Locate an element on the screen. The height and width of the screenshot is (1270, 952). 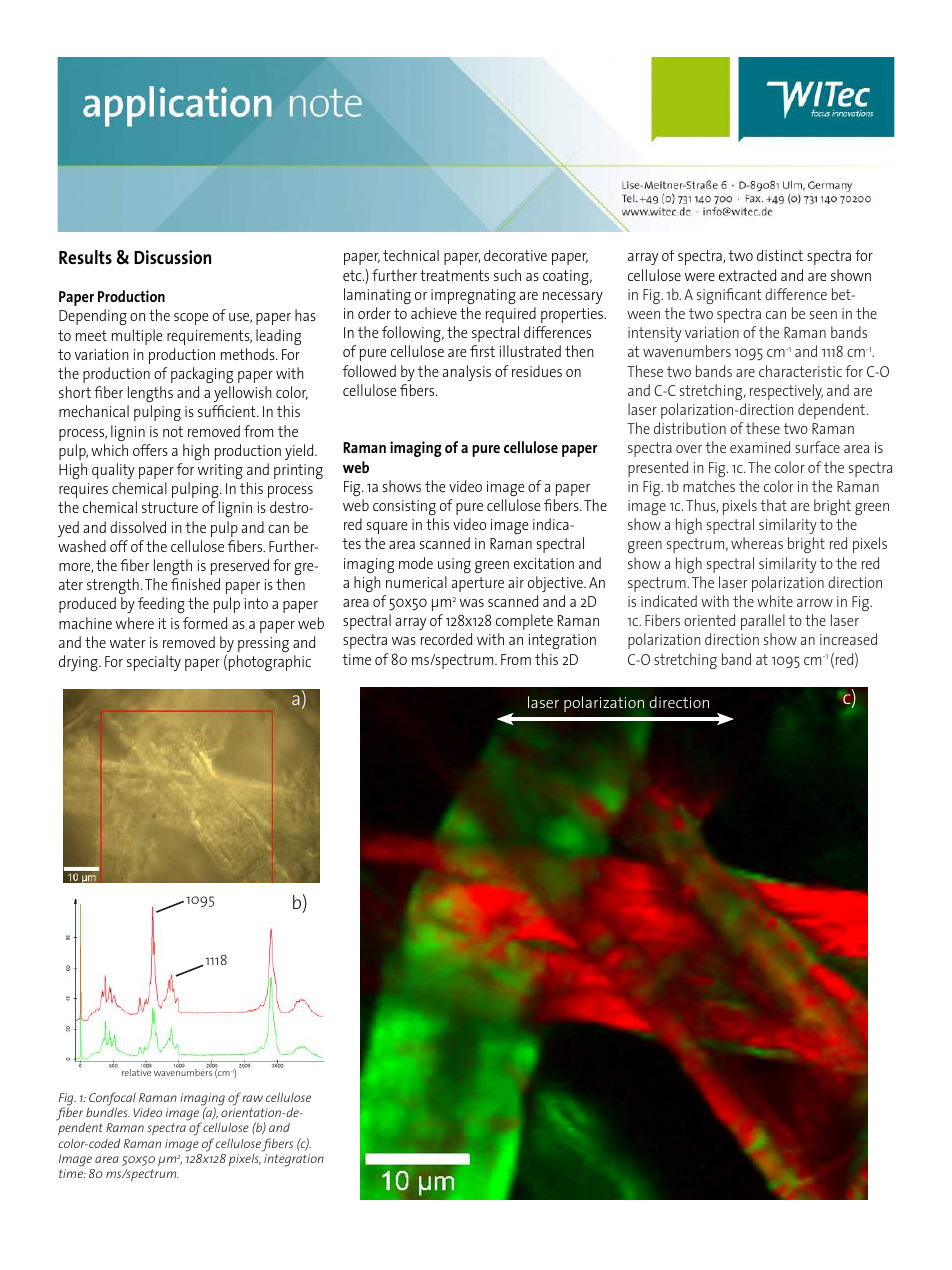
using is located at coordinates (454, 565).
